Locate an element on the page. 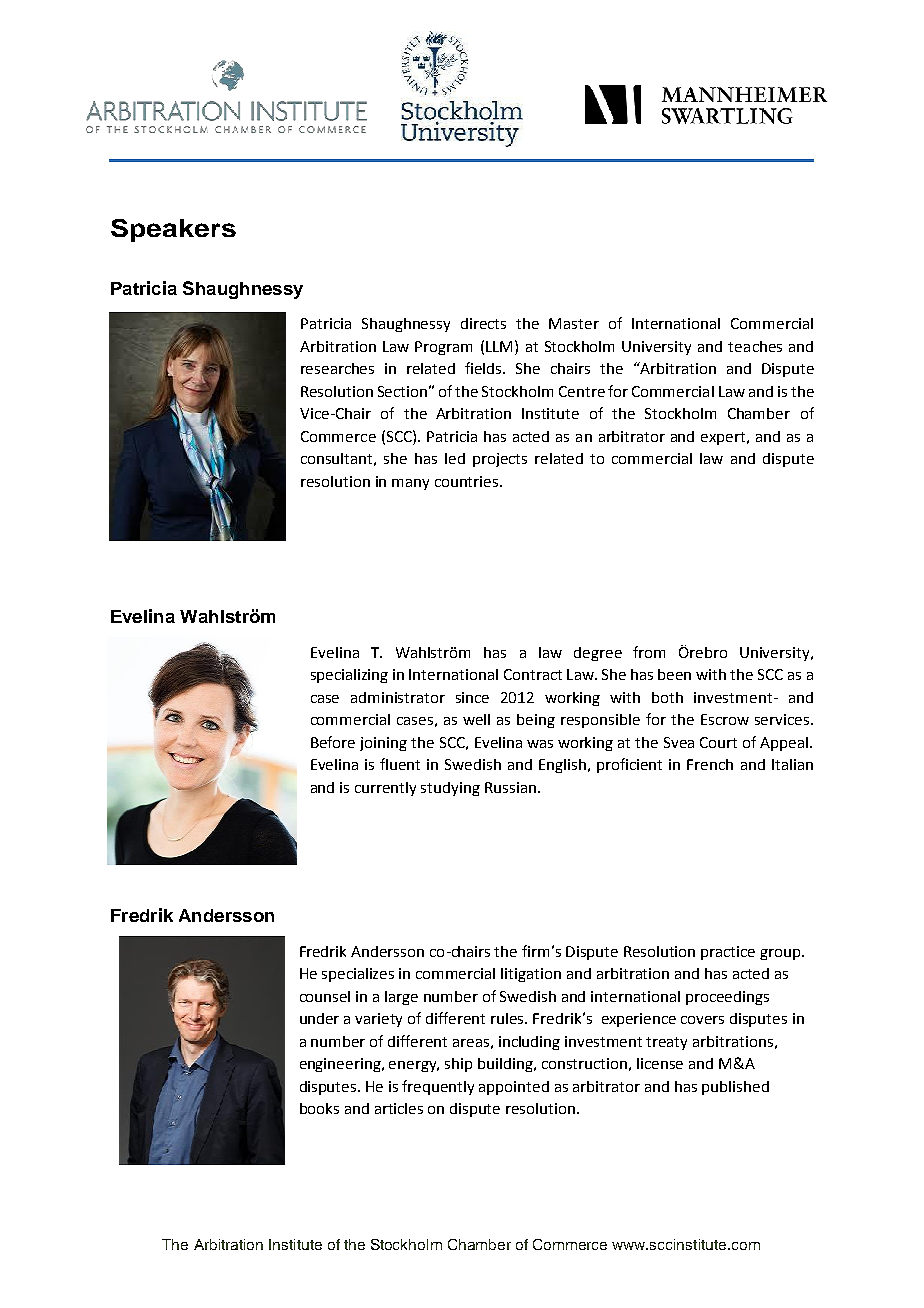 The image size is (924, 1308). researches is located at coordinates (337, 368).
